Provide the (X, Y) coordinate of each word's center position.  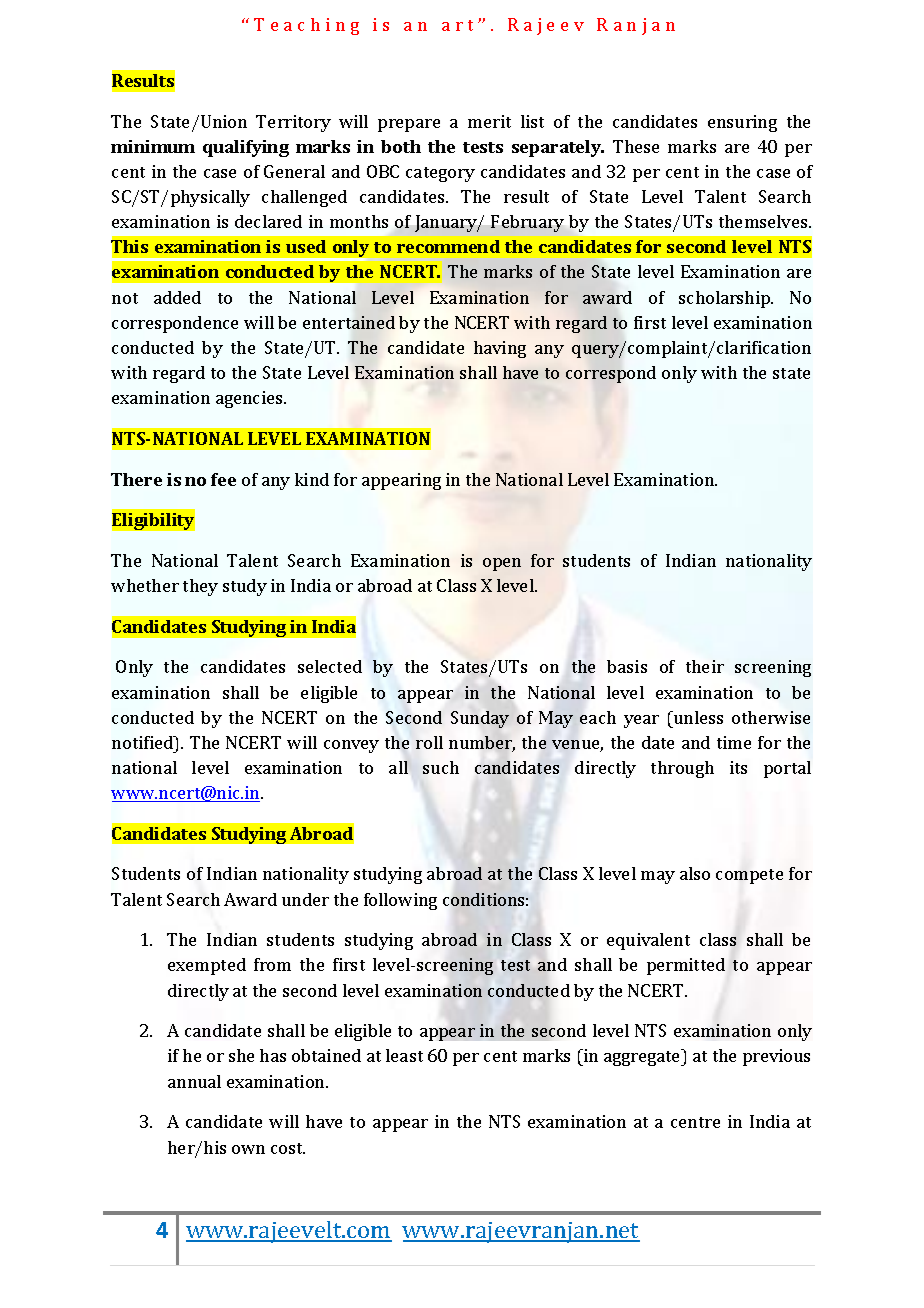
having (500, 349)
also (695, 873)
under (305, 899)
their (705, 666)
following (400, 901)
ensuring (742, 123)
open (502, 564)
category (440, 174)
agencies (250, 399)
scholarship (725, 299)
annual (194, 1081)
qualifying (246, 148)
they (200, 587)
